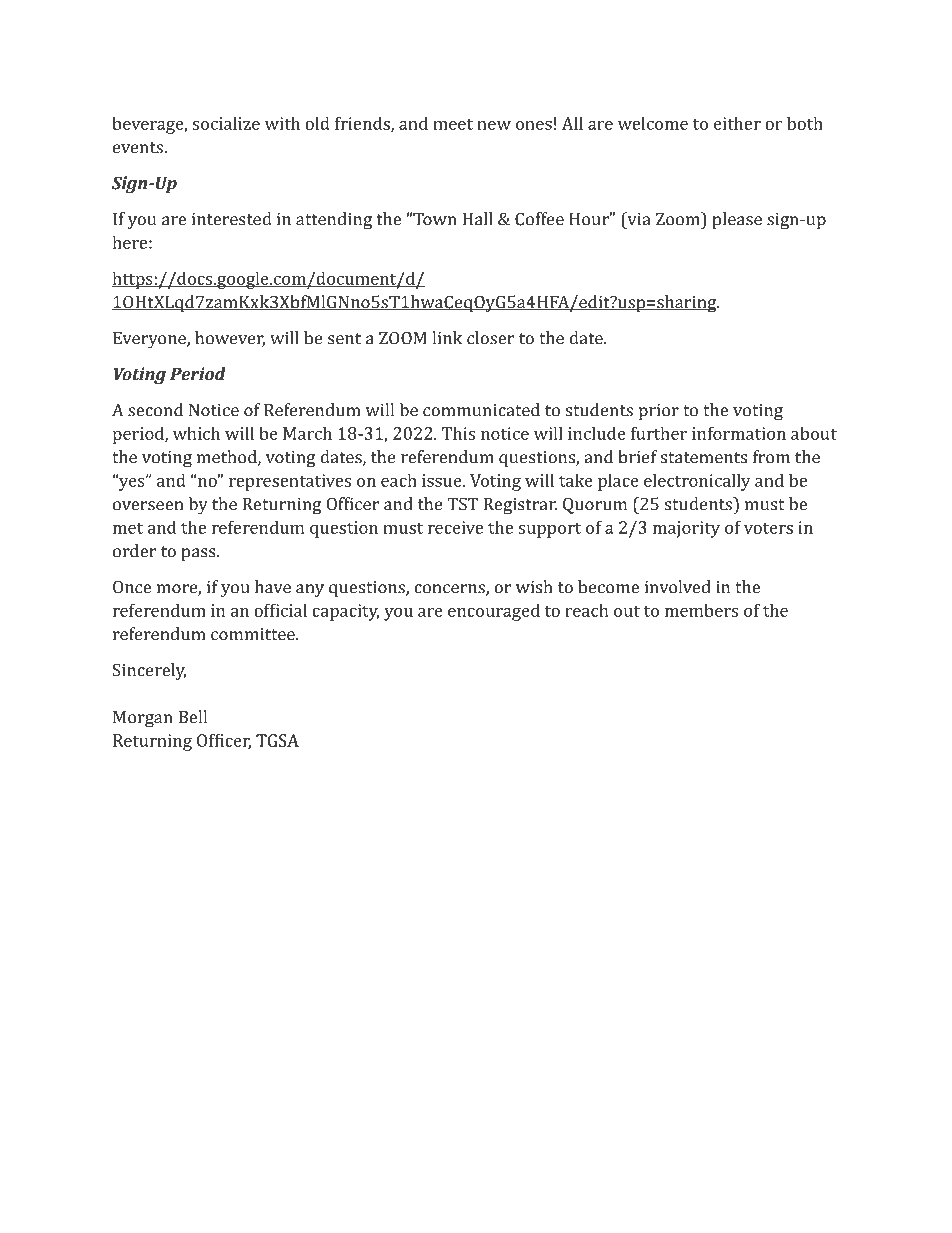 This document has height=1233, width=952. I want to click on however, so click(230, 339).
